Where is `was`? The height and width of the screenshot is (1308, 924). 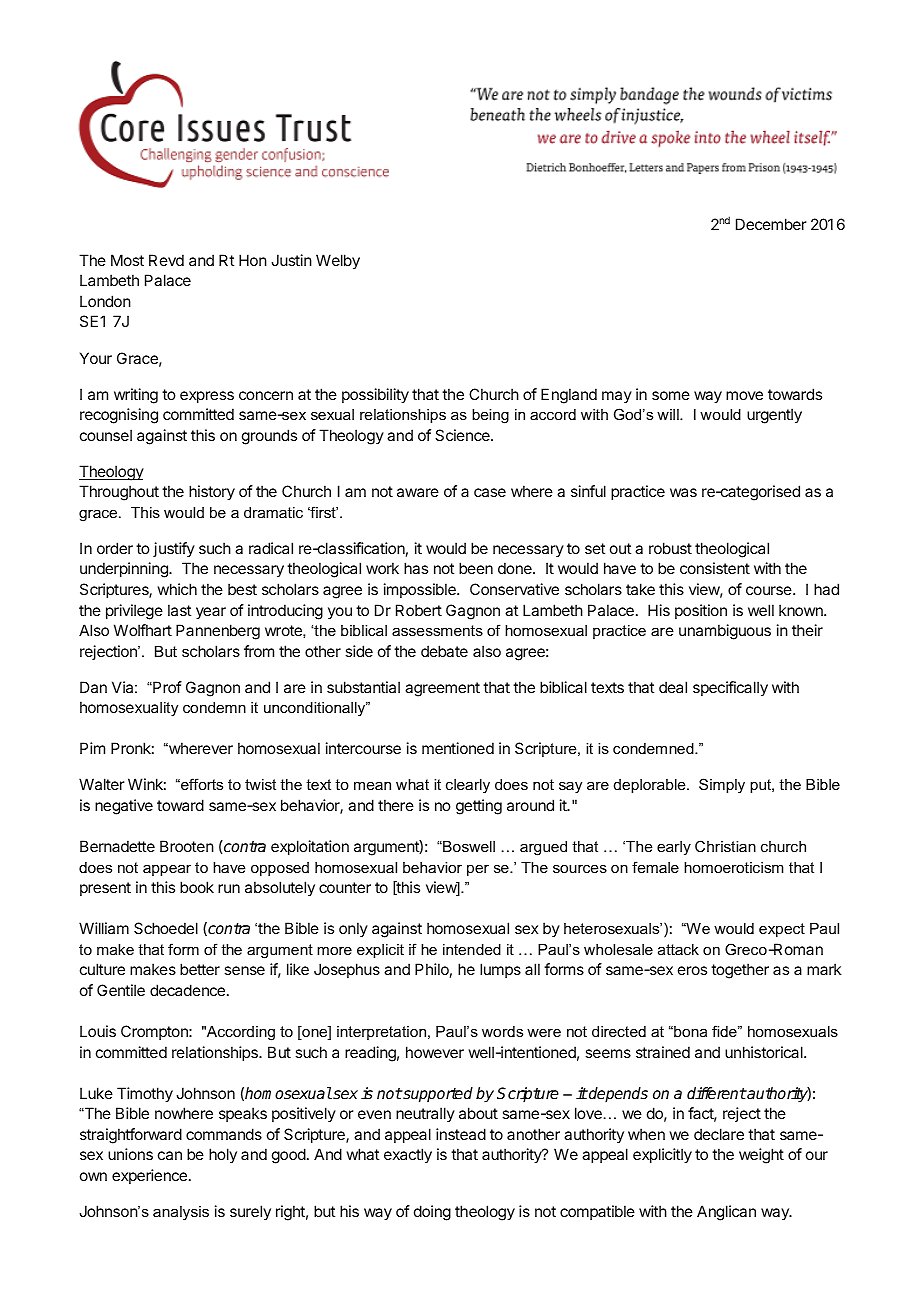
was is located at coordinates (683, 492).
